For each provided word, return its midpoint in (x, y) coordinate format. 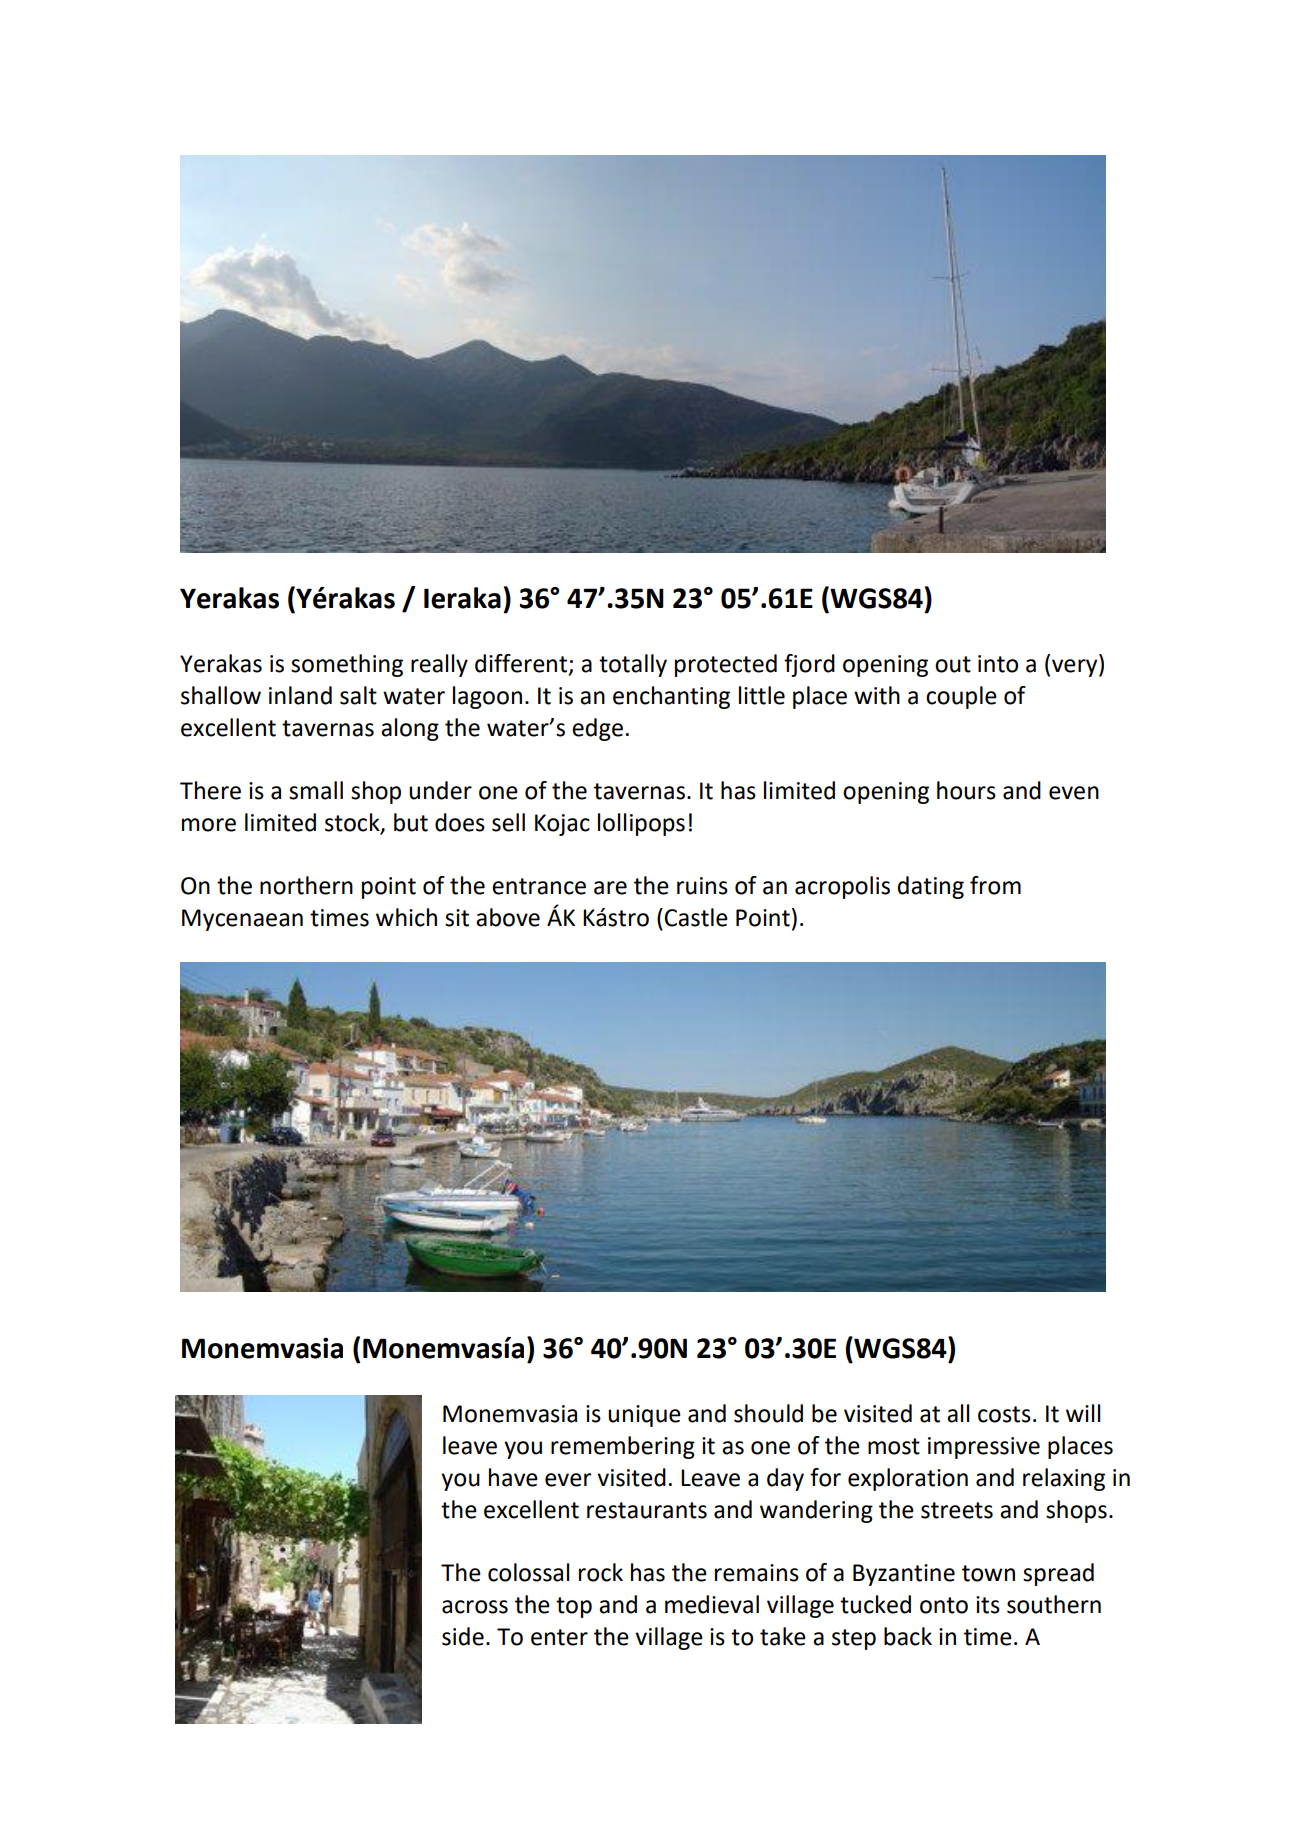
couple (961, 697)
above (508, 917)
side (463, 1636)
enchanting (671, 697)
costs (1004, 1414)
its (988, 1605)
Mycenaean (242, 920)
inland (300, 695)
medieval (712, 1604)
